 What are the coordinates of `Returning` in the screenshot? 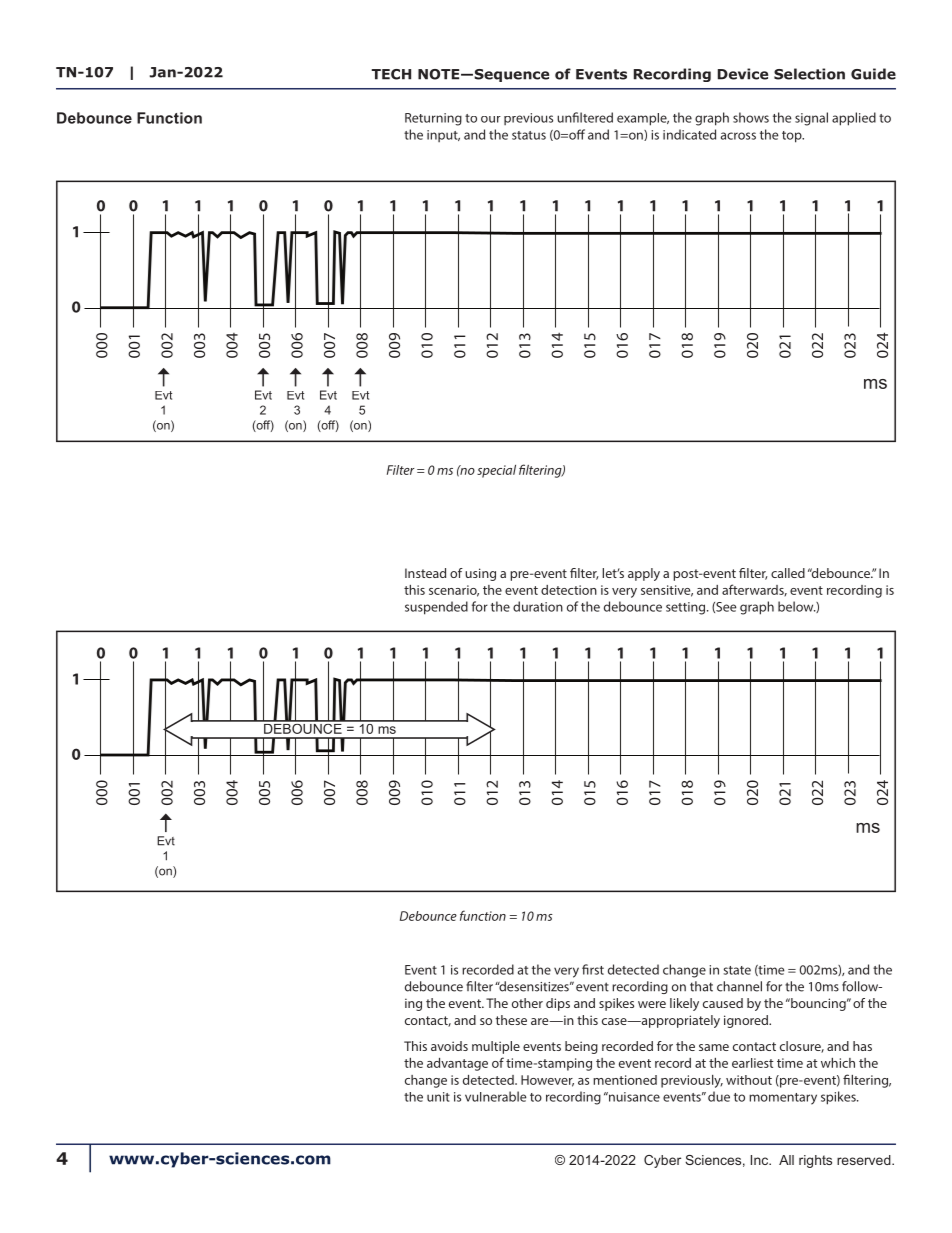 It's located at (433, 119).
